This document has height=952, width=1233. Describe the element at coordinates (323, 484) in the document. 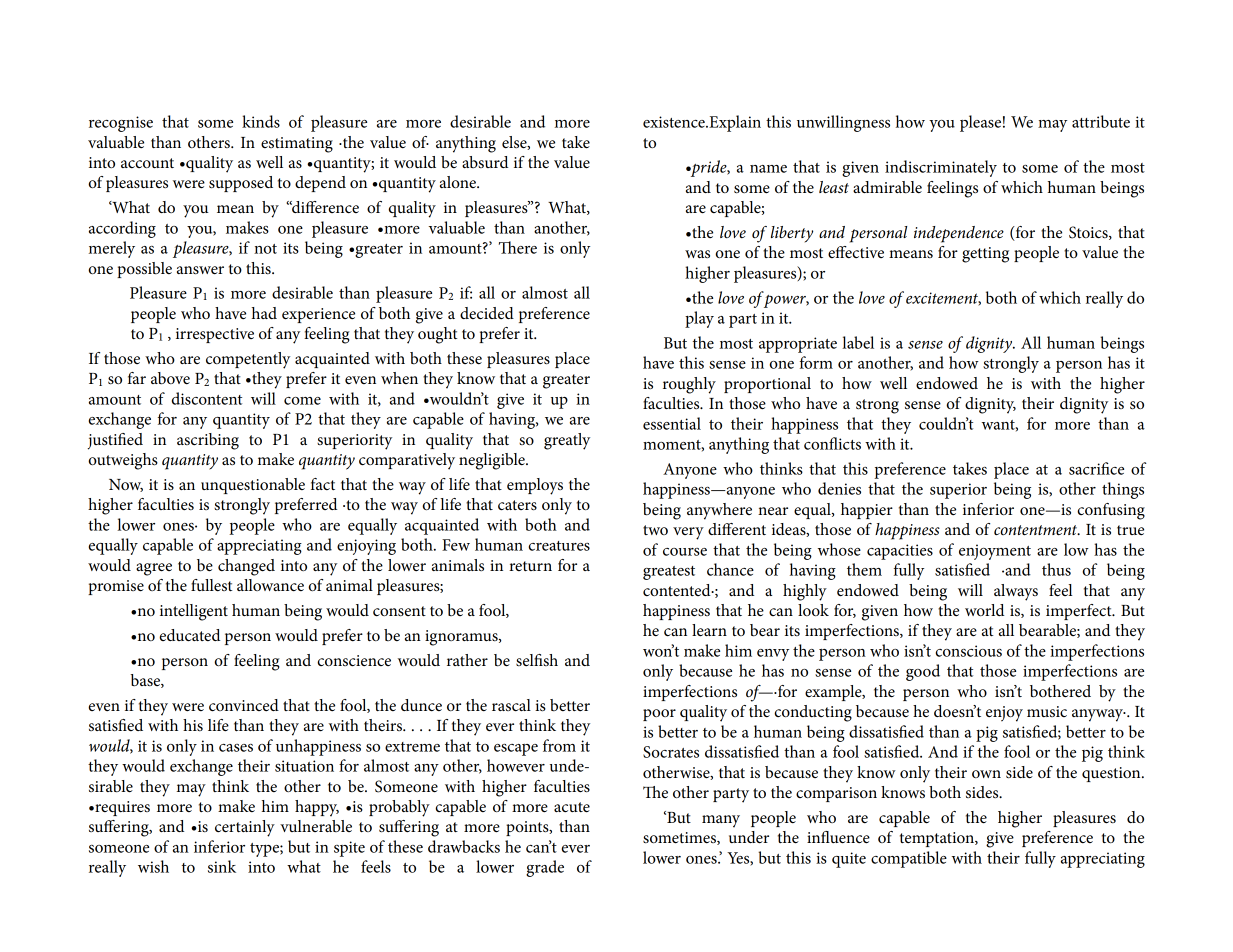

I see `fact` at that location.
